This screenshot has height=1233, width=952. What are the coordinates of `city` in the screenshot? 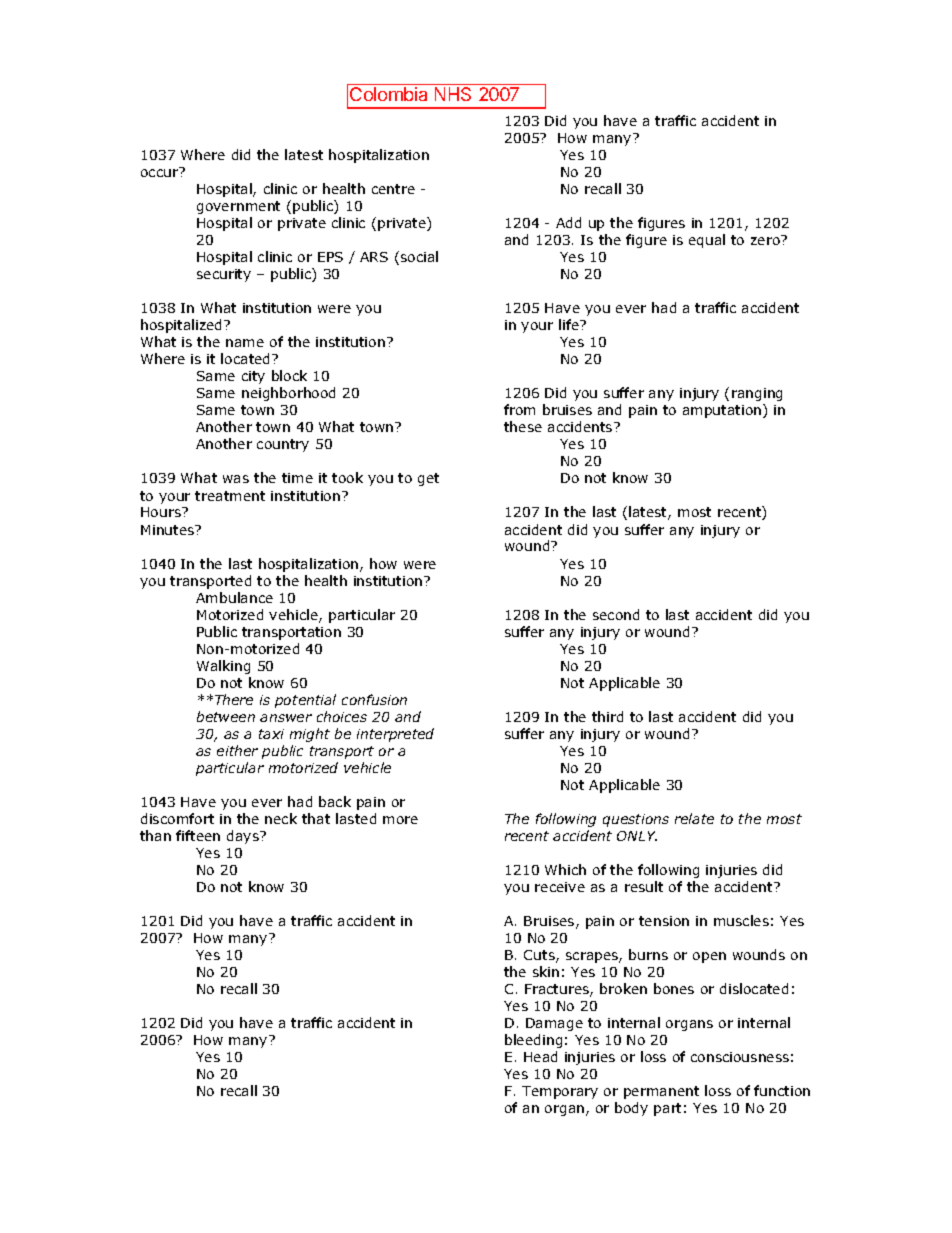 It's located at (253, 377).
